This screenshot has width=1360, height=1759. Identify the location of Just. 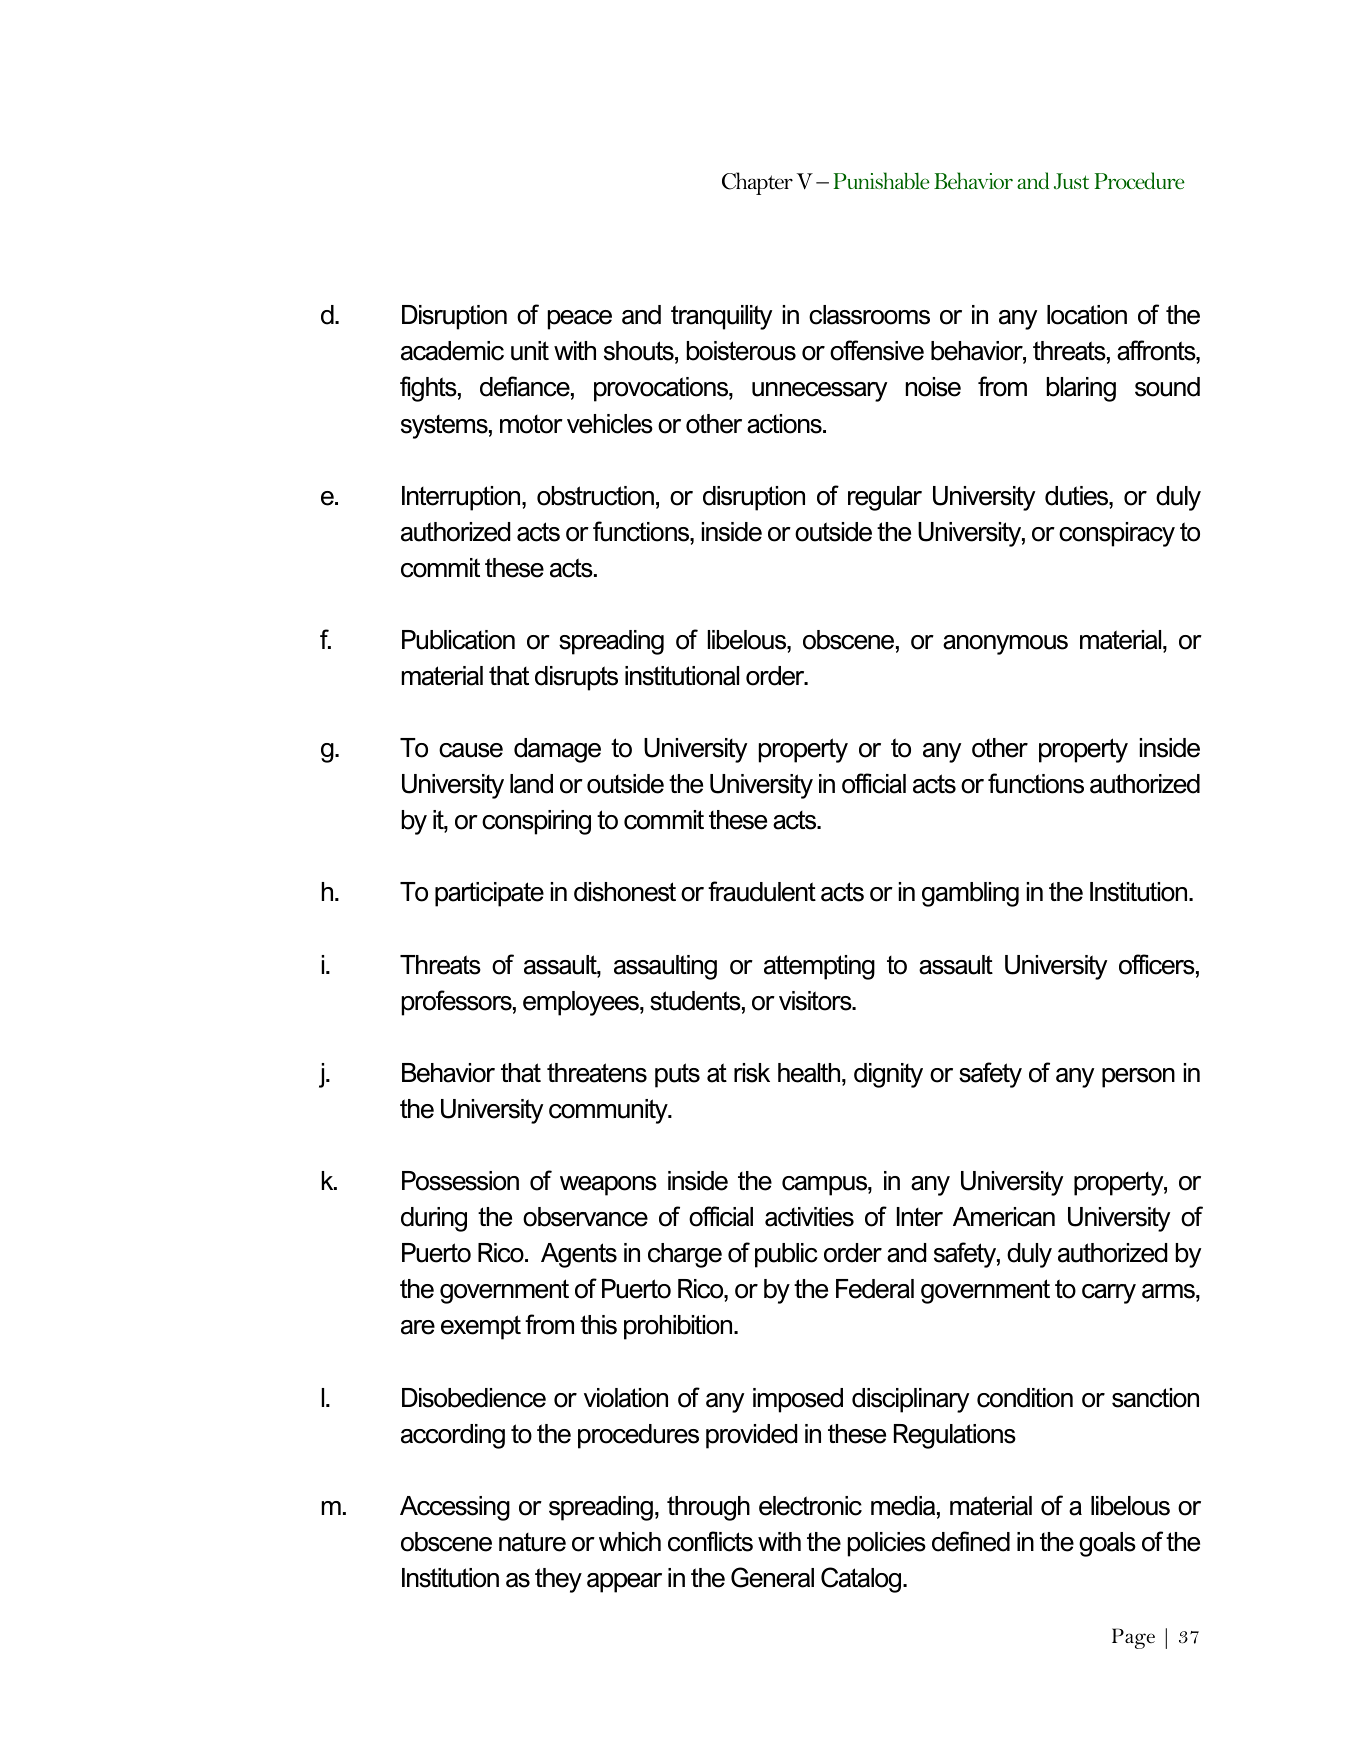
(1071, 181).
